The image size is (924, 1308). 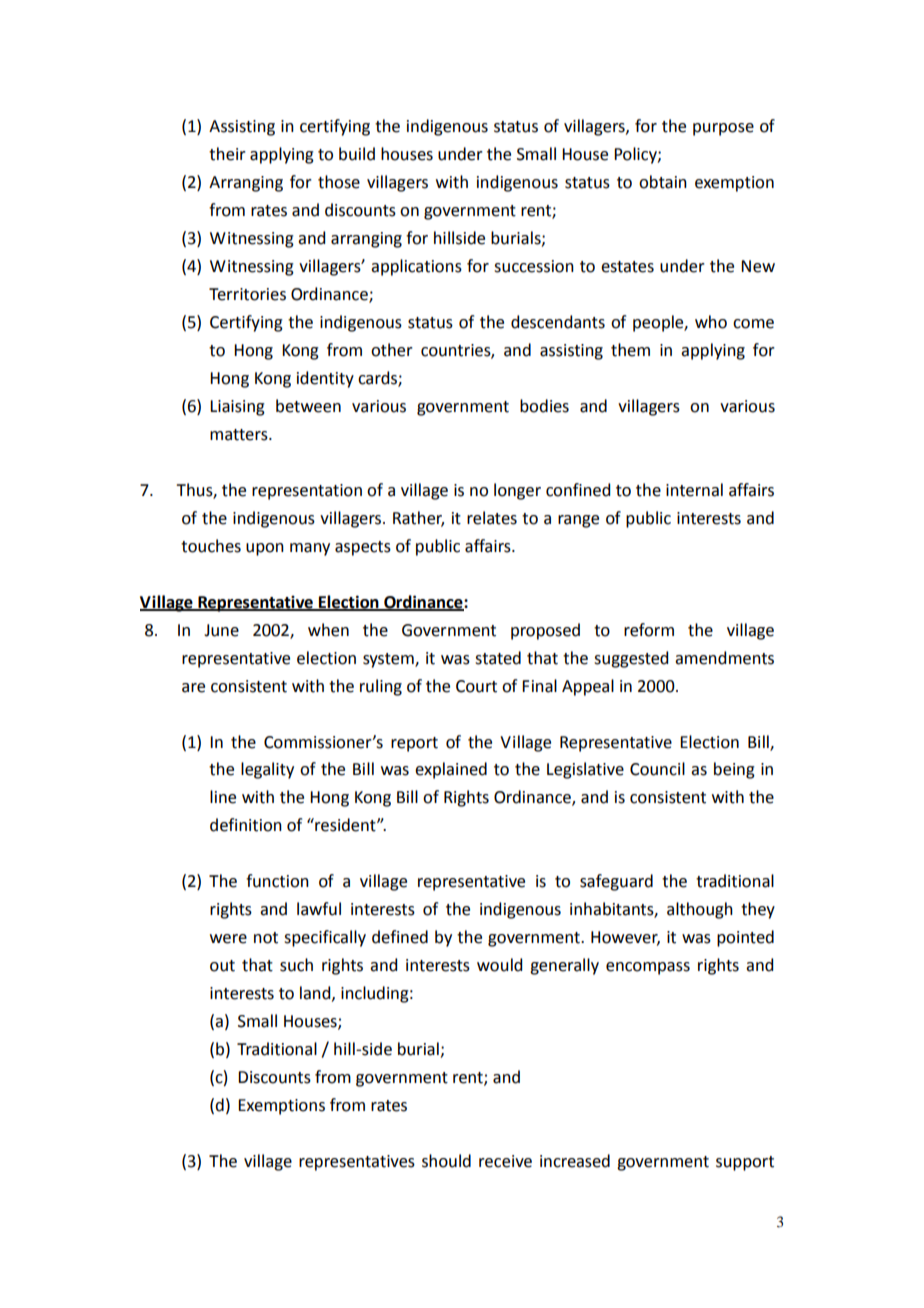 I want to click on amendments, so click(x=724, y=658).
